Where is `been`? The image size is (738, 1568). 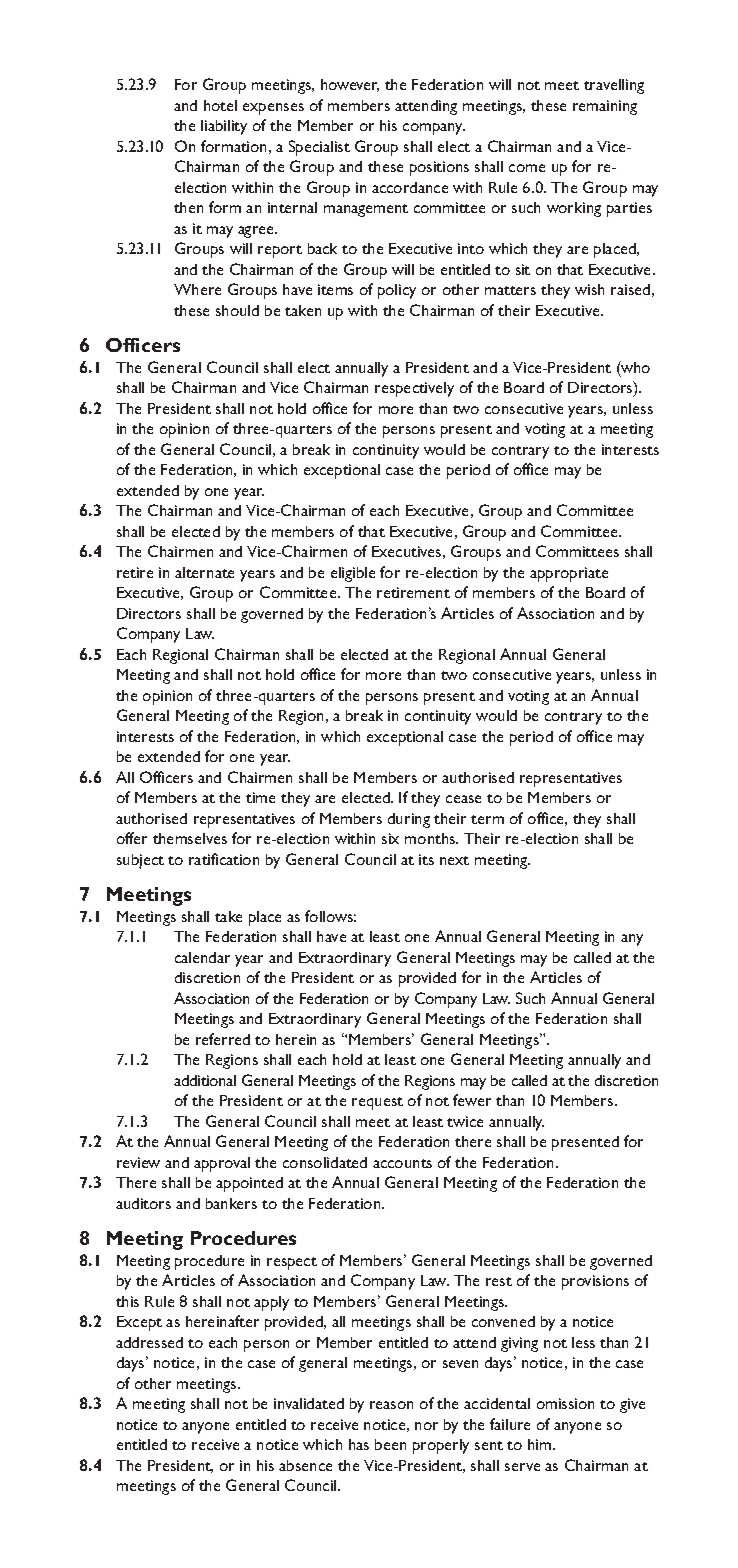
been is located at coordinates (390, 1444).
